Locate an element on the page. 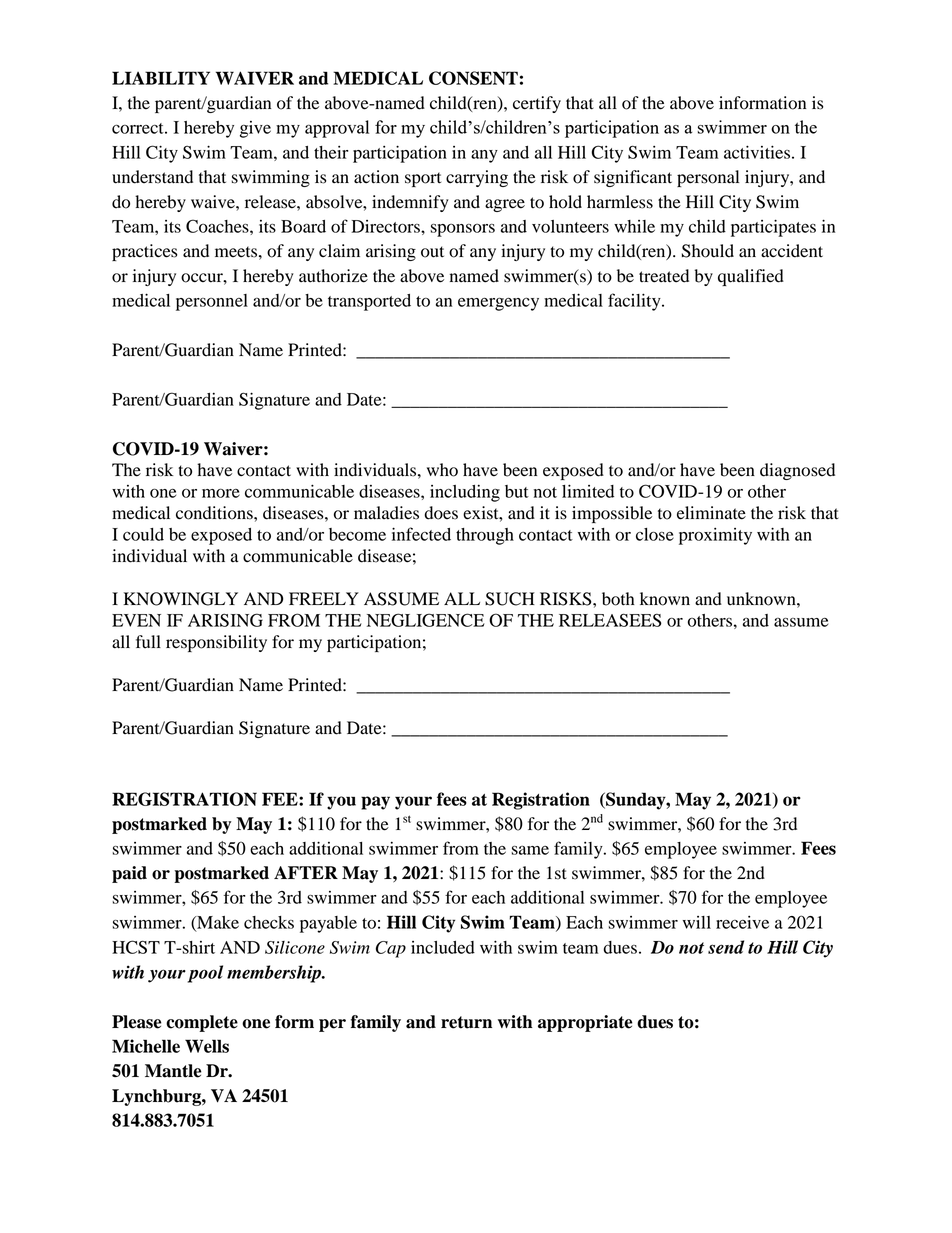 This page has width=952, height=1233. responsibility is located at coordinates (216, 643).
